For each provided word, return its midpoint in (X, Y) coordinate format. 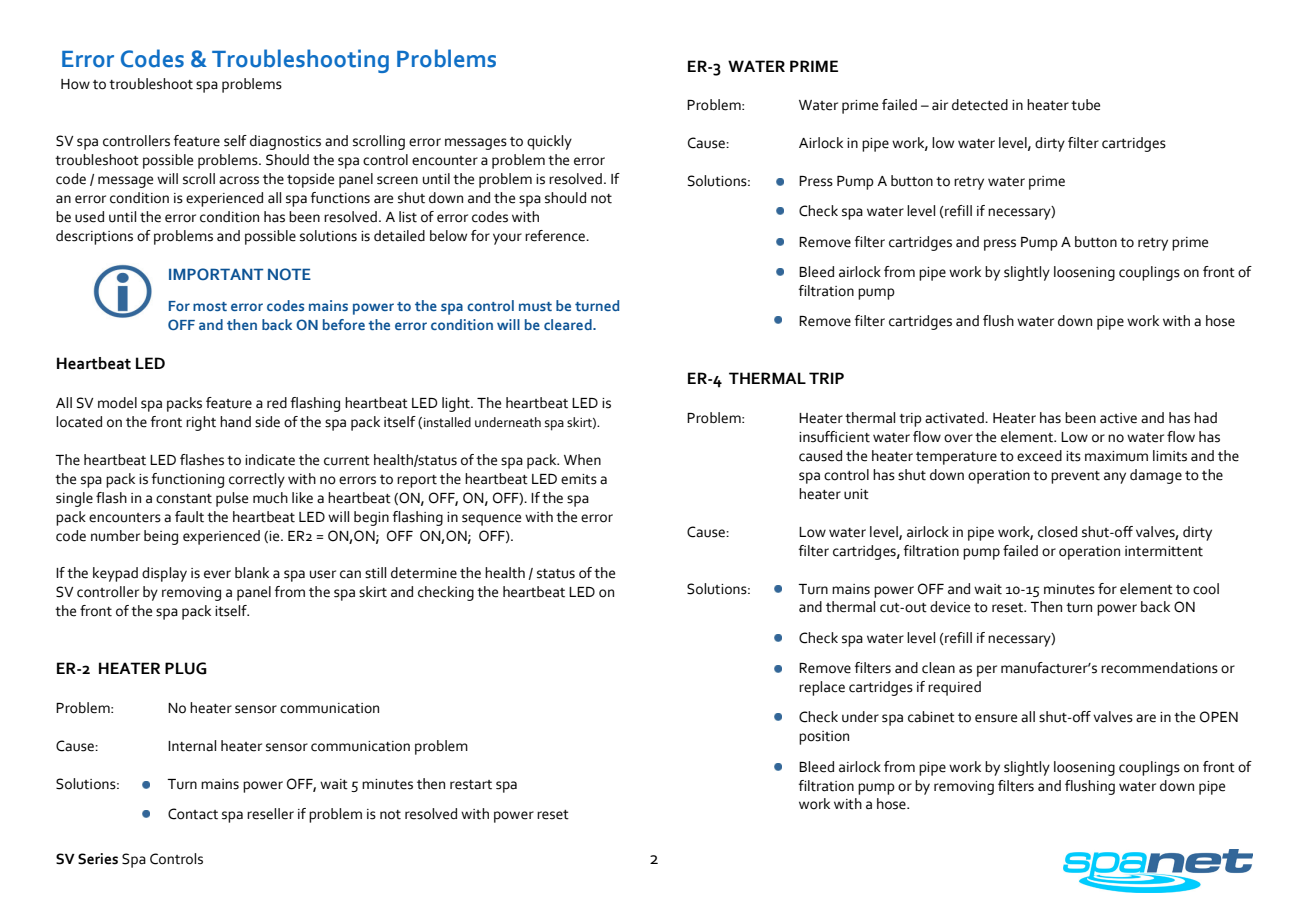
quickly (549, 142)
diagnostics (285, 142)
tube (1085, 105)
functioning (188, 480)
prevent (1075, 477)
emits (579, 479)
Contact (193, 814)
